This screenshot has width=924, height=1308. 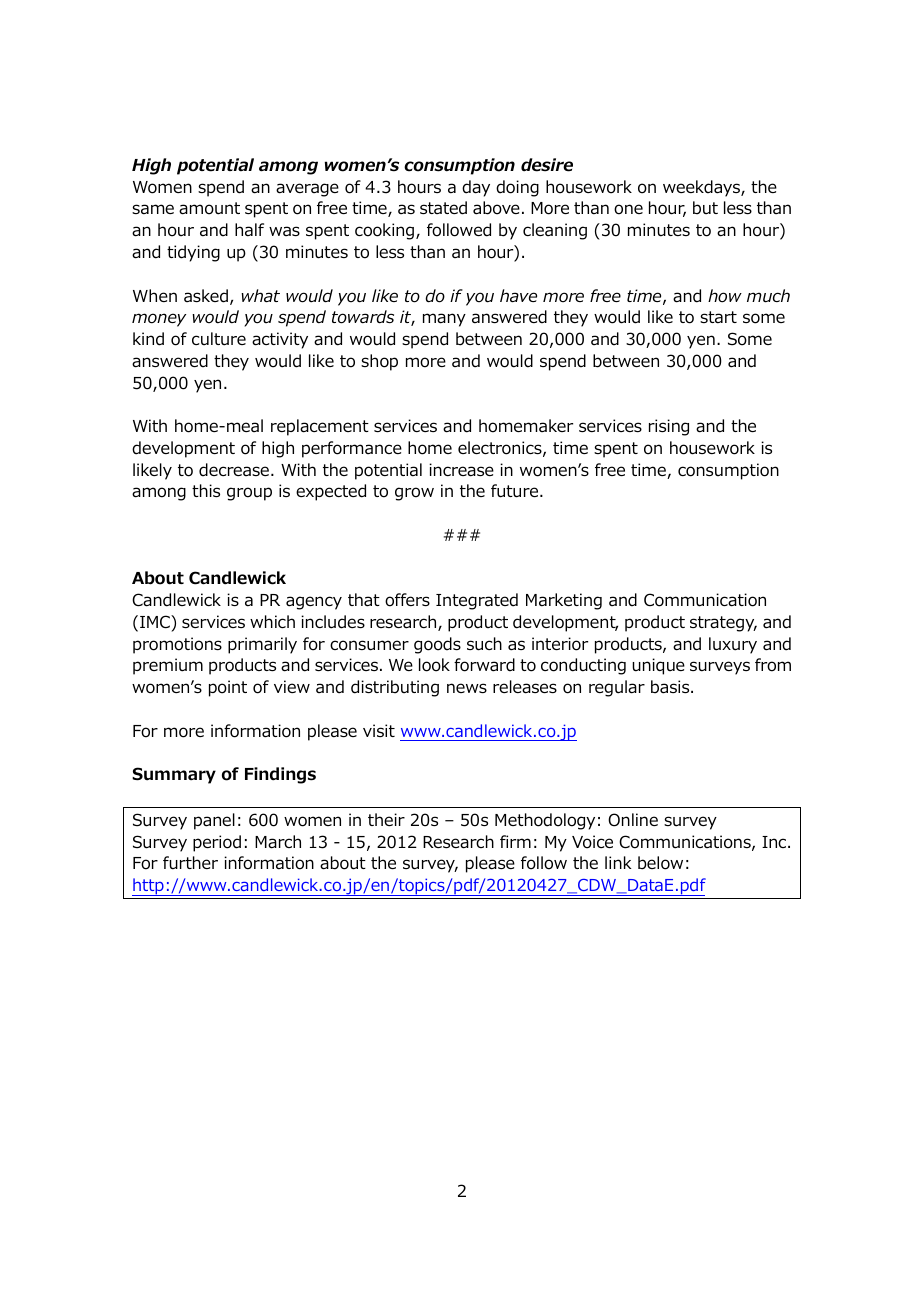 I want to click on period, so click(x=217, y=843).
